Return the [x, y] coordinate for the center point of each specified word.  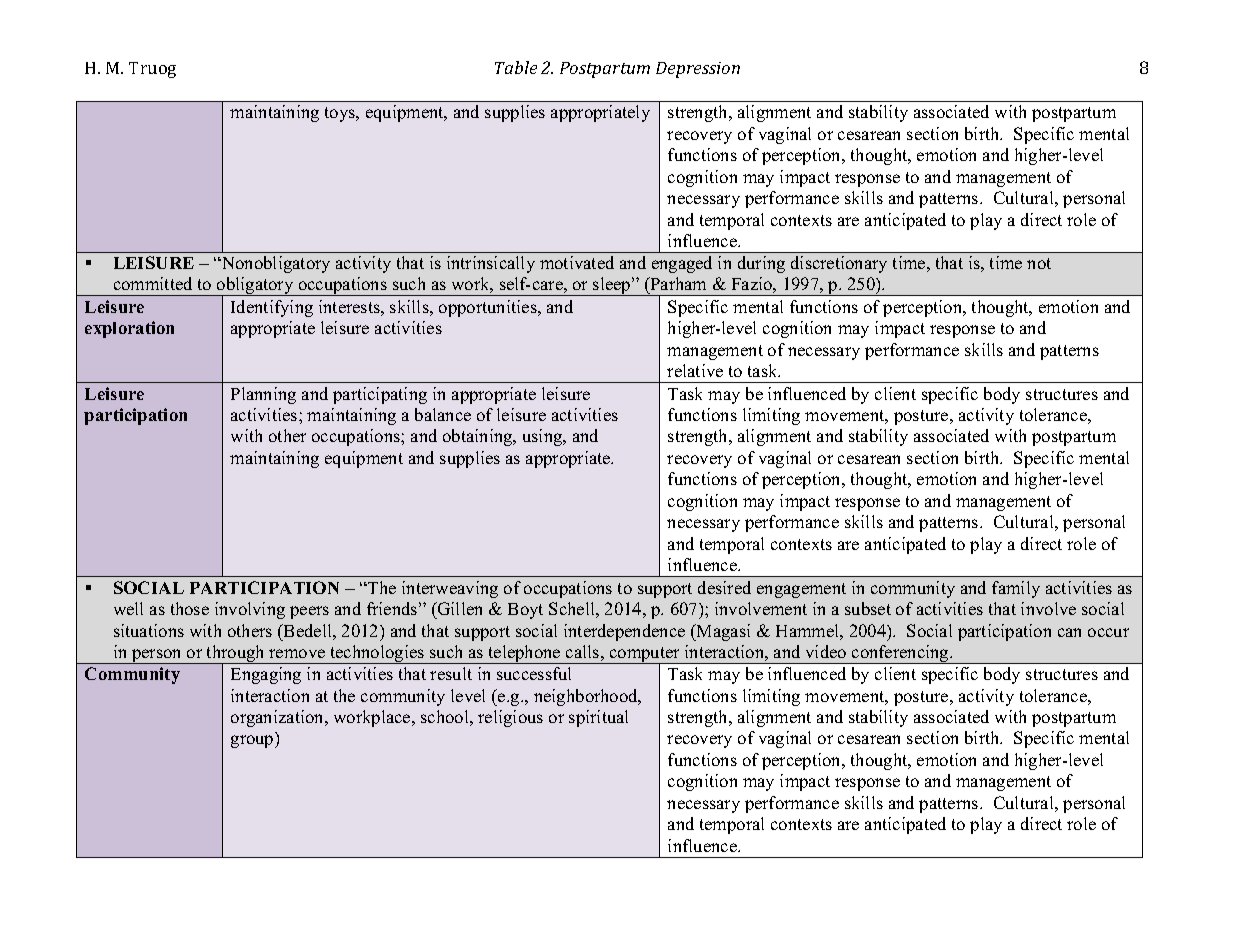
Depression [698, 70]
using [544, 437]
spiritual [598, 718]
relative [695, 370]
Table [516, 67]
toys [341, 114]
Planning [263, 395]
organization [278, 718]
